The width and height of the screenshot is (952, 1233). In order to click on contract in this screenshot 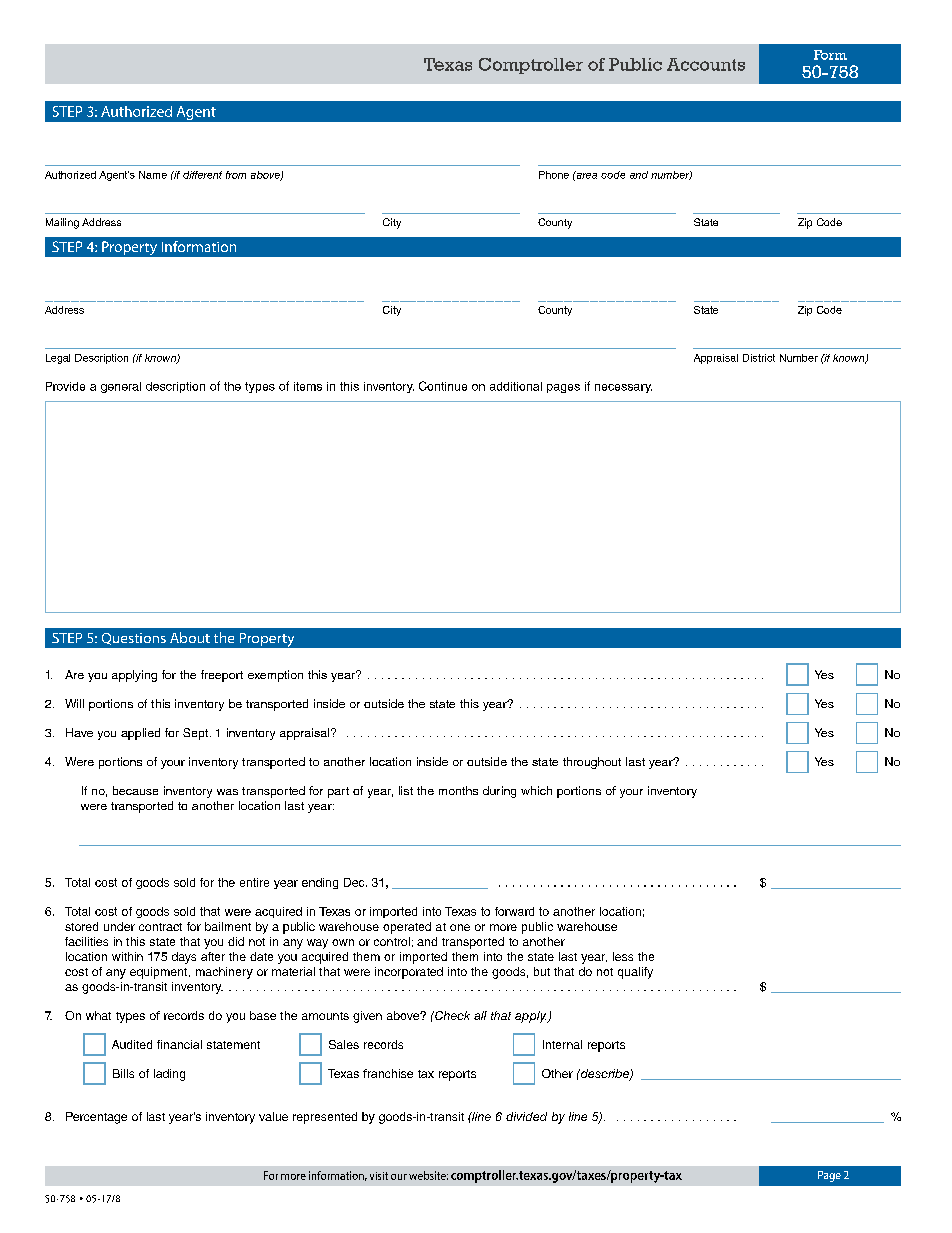, I will do `click(160, 927)`.
